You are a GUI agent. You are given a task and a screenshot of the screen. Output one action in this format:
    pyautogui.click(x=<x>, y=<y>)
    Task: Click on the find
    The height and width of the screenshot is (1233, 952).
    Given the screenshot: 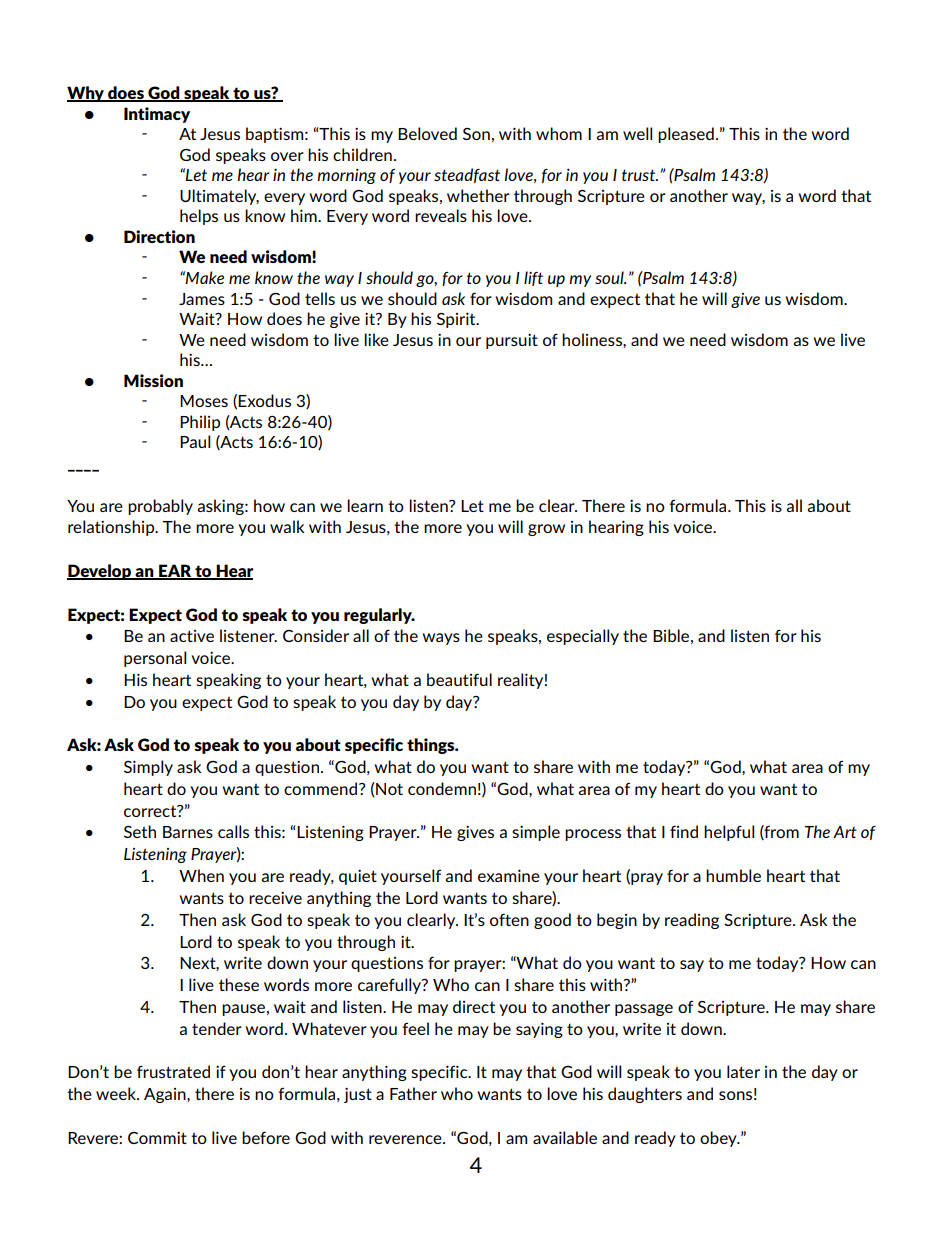 What is the action you would take?
    pyautogui.click(x=684, y=831)
